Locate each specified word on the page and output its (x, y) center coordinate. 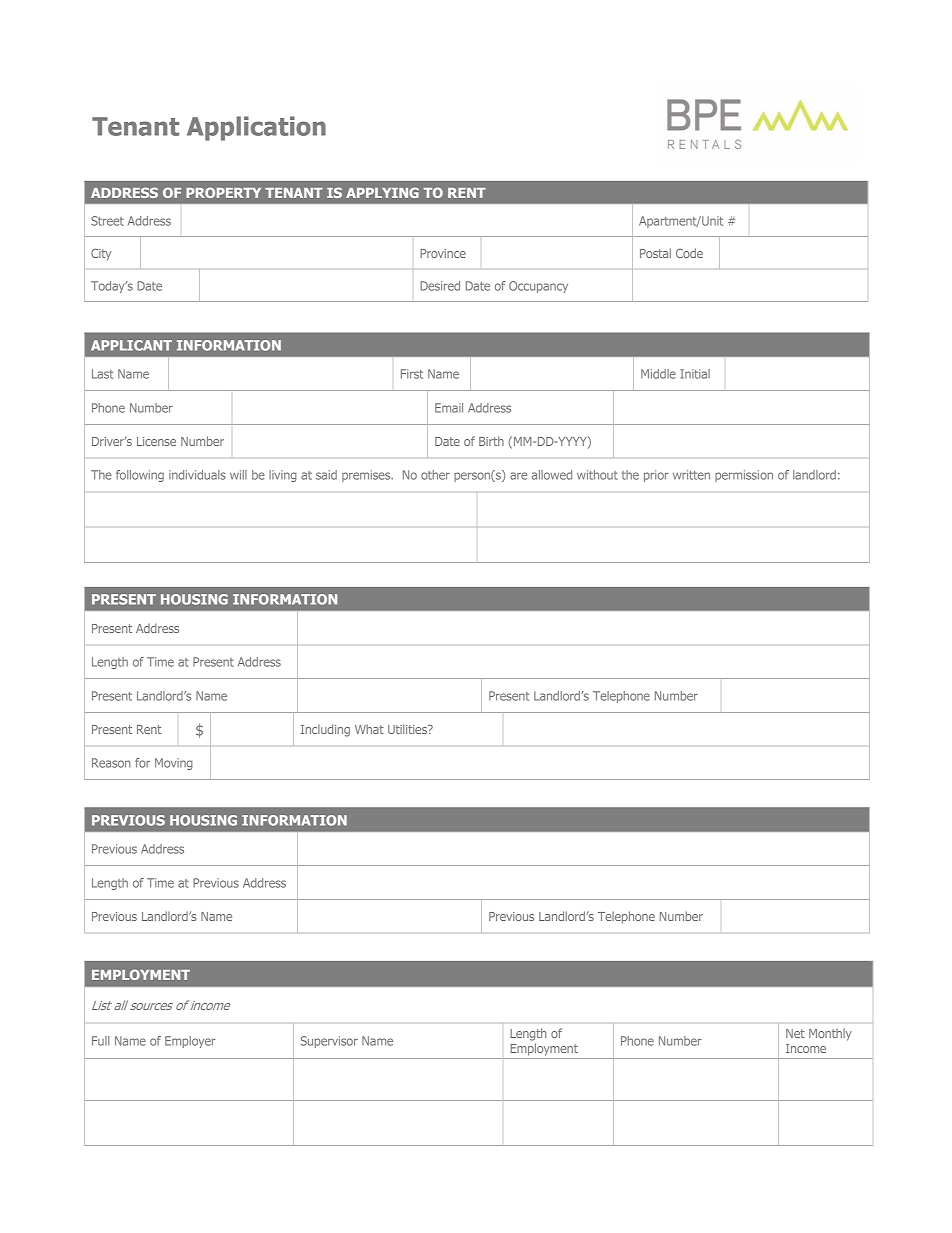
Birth (491, 441)
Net (795, 1033)
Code (689, 253)
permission (744, 476)
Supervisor (329, 1042)
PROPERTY (223, 192)
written (691, 475)
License (156, 441)
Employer (190, 1042)
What (369, 729)
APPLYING (382, 192)
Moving (174, 764)
